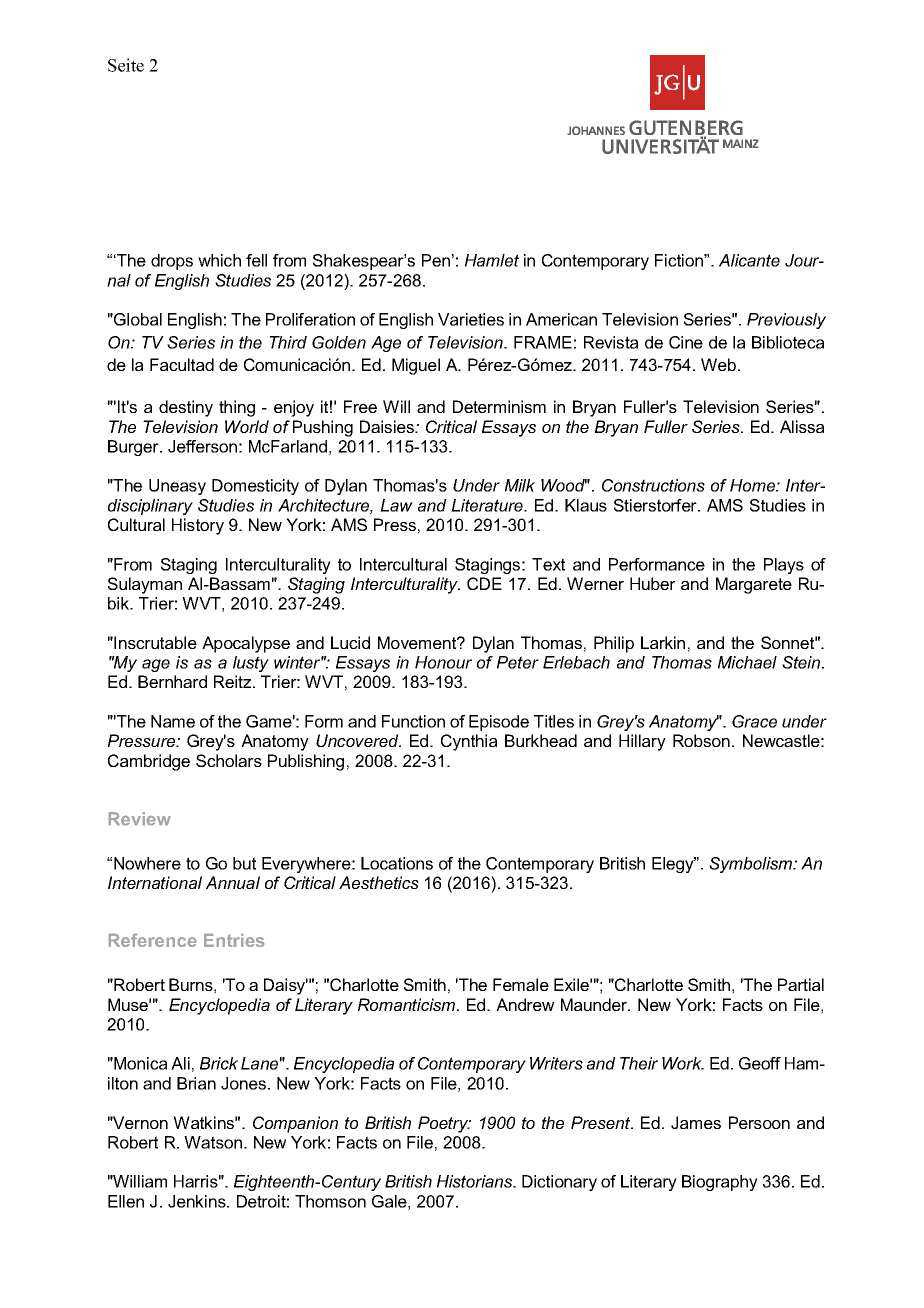  What do you see at coordinates (476, 1181) in the screenshot?
I see `Historians` at bounding box center [476, 1181].
